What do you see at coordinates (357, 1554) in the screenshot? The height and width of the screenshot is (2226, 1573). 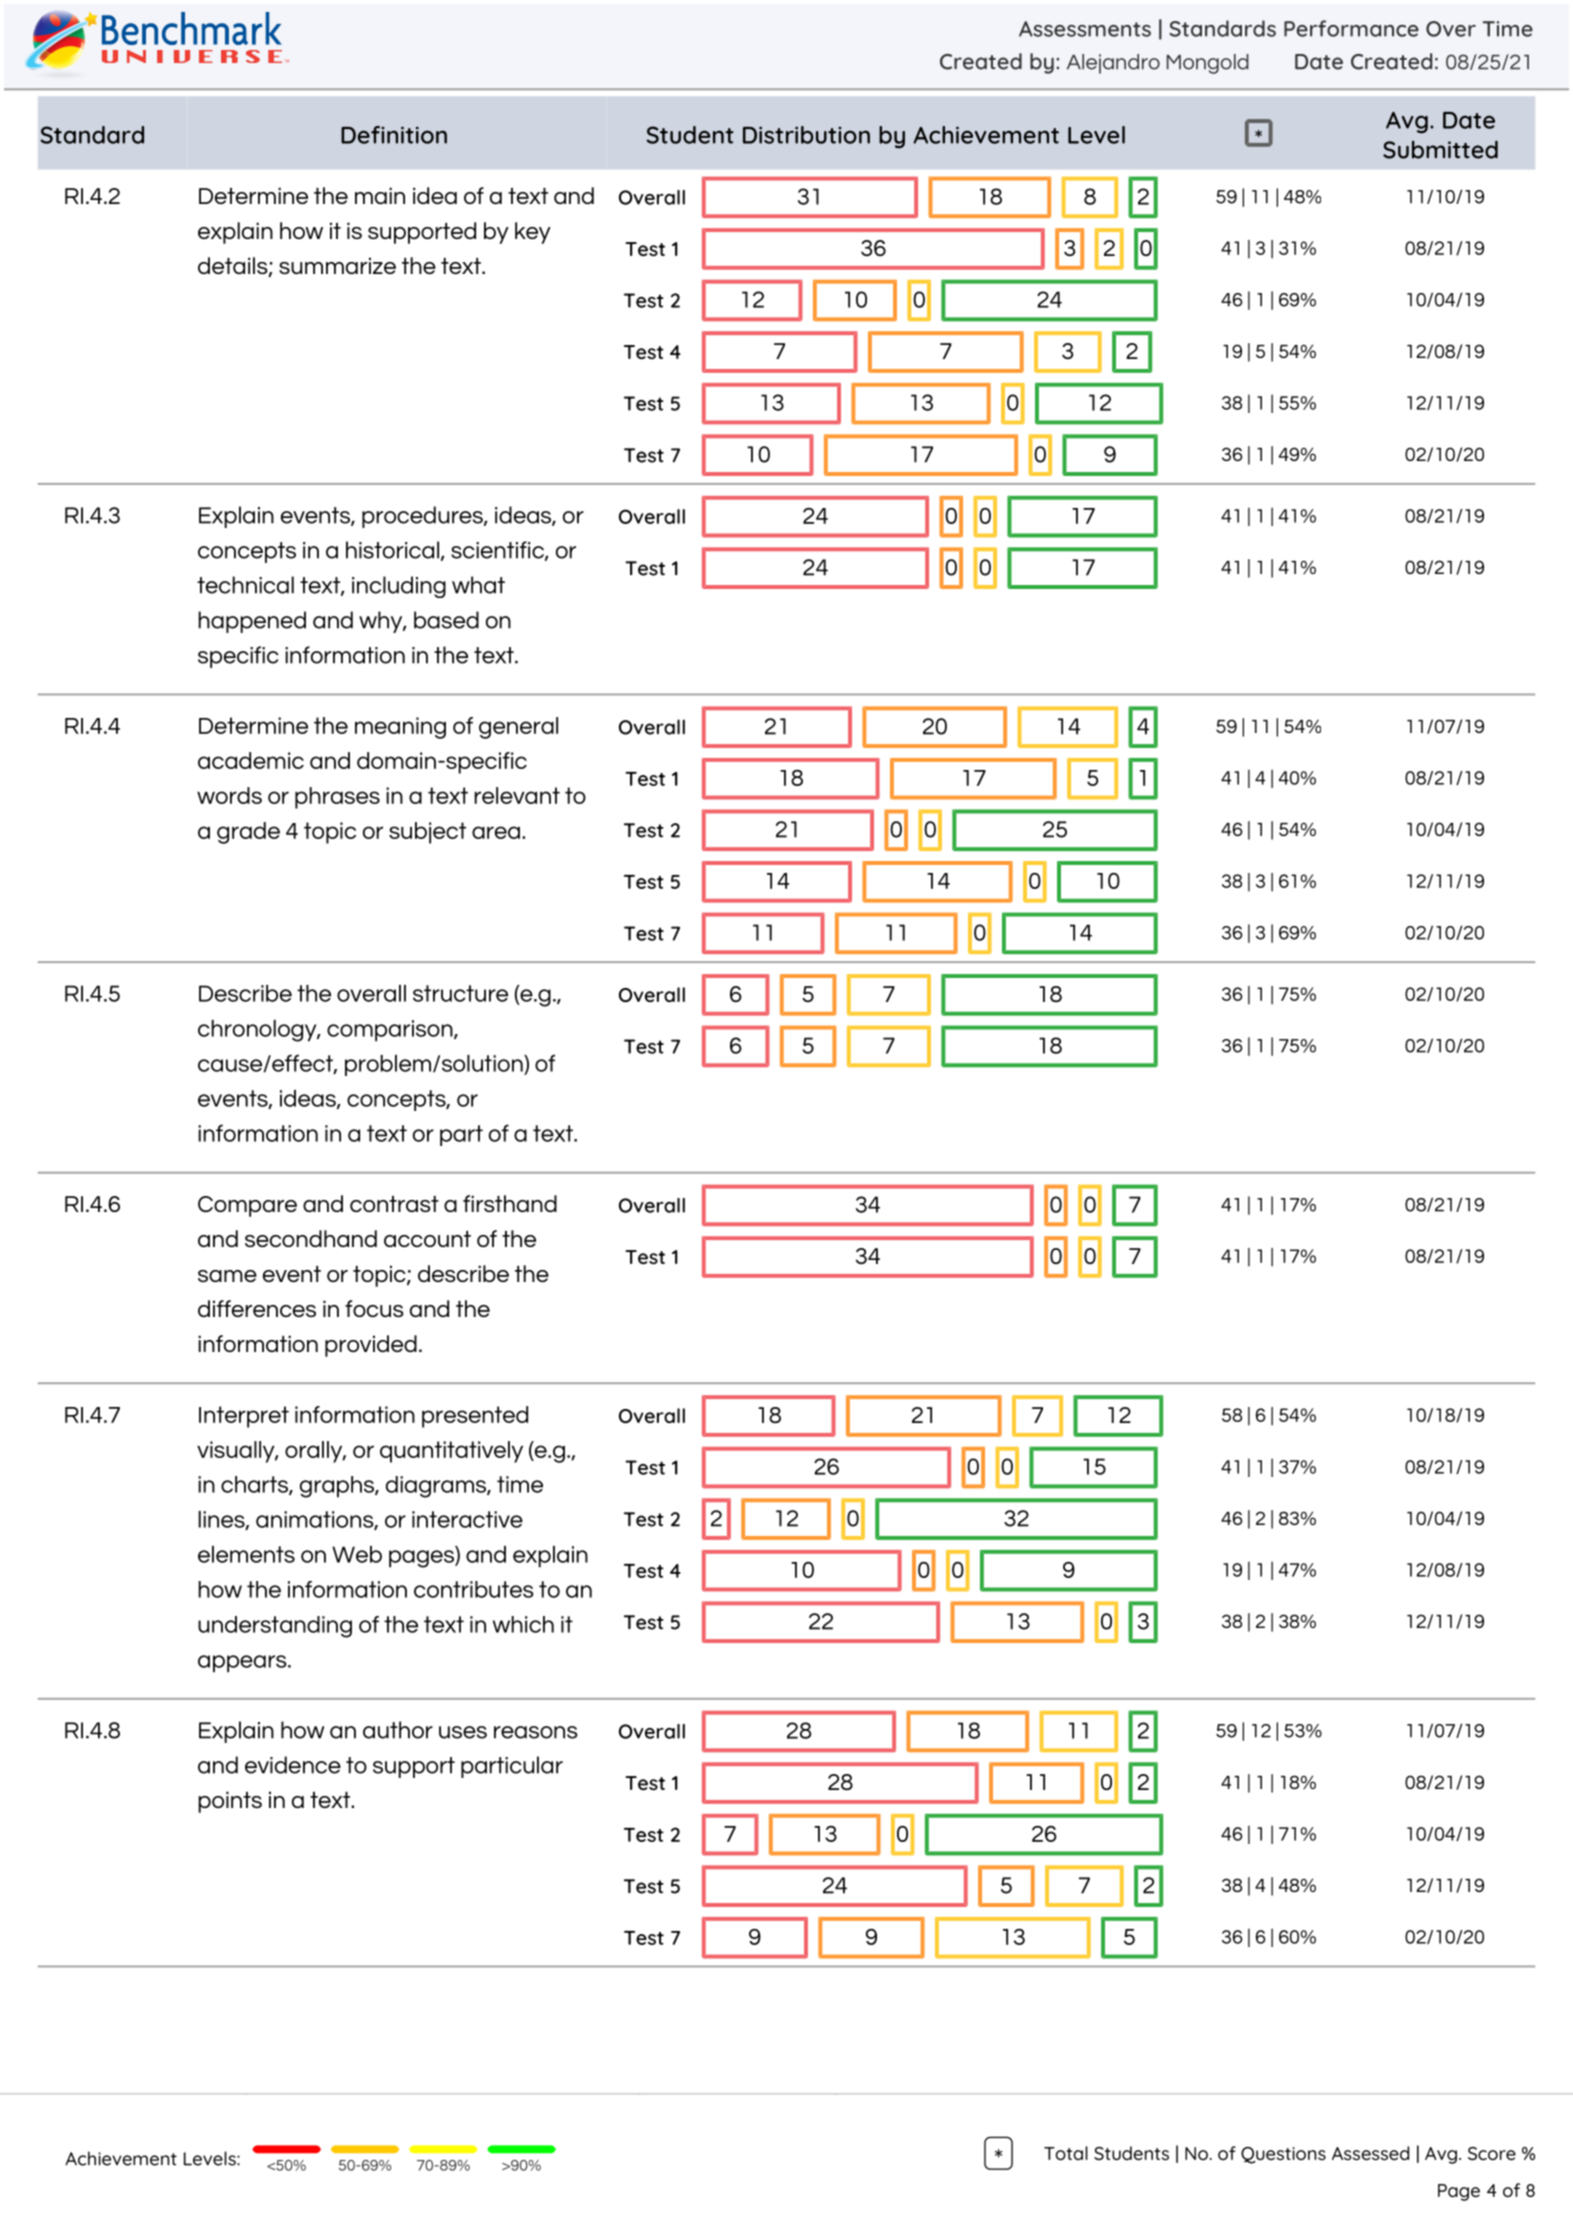 I see `Web` at bounding box center [357, 1554].
